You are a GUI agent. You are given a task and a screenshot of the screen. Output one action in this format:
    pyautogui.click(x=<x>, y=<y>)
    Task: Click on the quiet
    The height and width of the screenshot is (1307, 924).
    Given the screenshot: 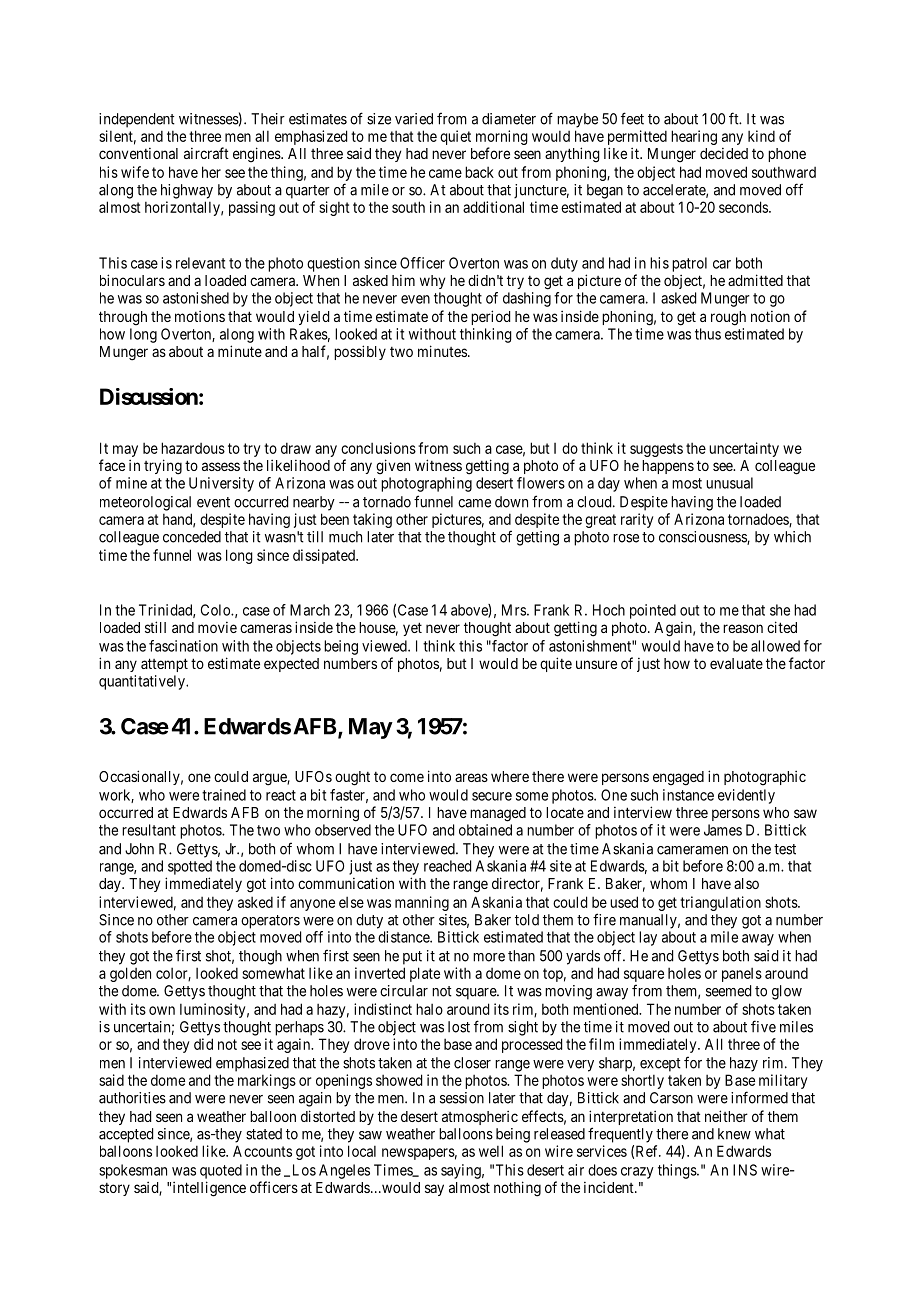 What is the action you would take?
    pyautogui.click(x=455, y=137)
